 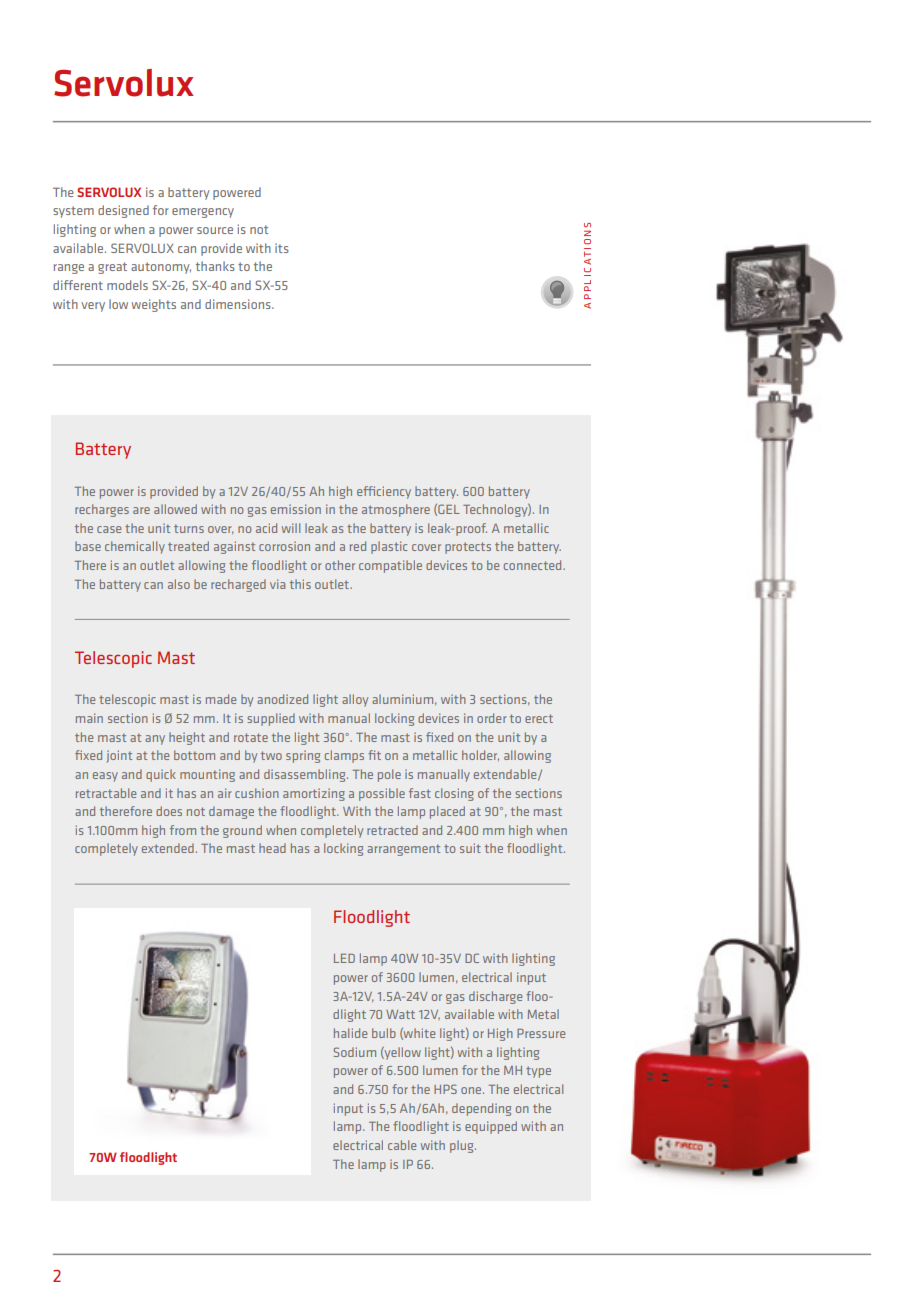 I want to click on dimensions, so click(x=239, y=304).
